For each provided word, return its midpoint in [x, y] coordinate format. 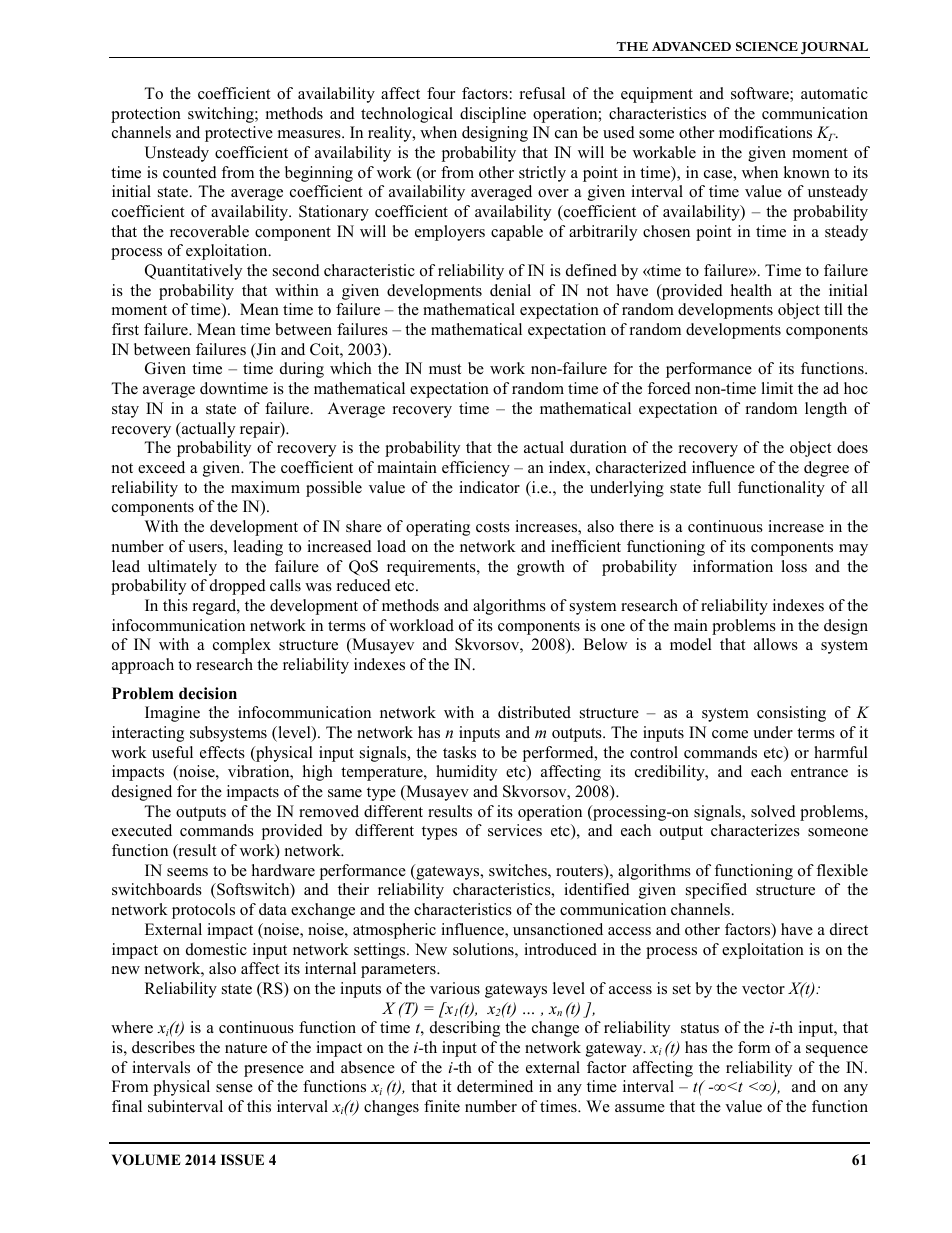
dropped [238, 587]
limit [777, 388]
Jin [265, 350]
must [445, 369]
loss [794, 566]
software [761, 94]
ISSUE [242, 1160]
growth [541, 568]
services [515, 830]
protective [239, 134]
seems [187, 872]
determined [495, 1086]
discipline [493, 115]
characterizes [755, 830]
